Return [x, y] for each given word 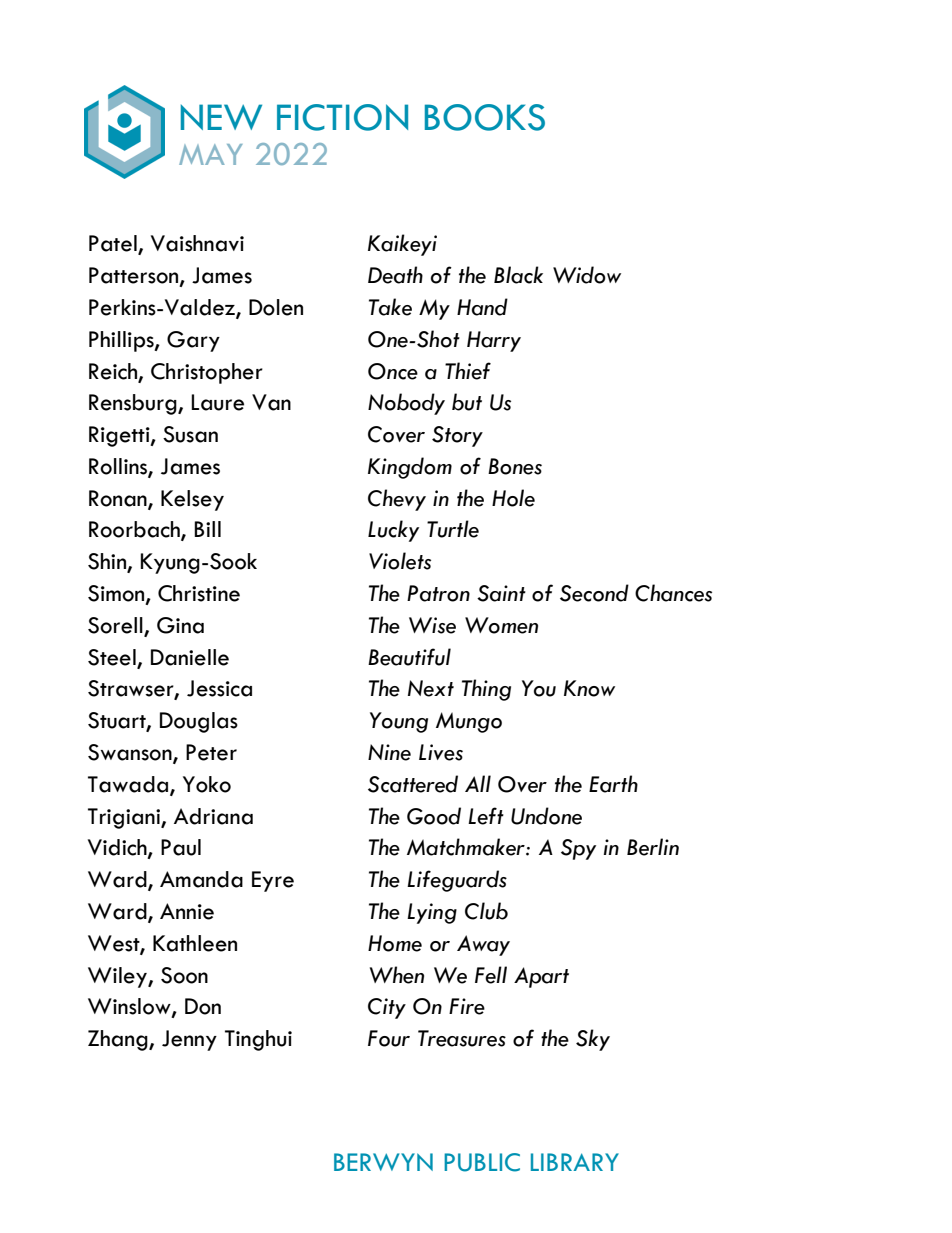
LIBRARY [575, 1162]
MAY [211, 154]
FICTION [342, 117]
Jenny [189, 1040]
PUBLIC [482, 1162]
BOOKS [485, 117]
